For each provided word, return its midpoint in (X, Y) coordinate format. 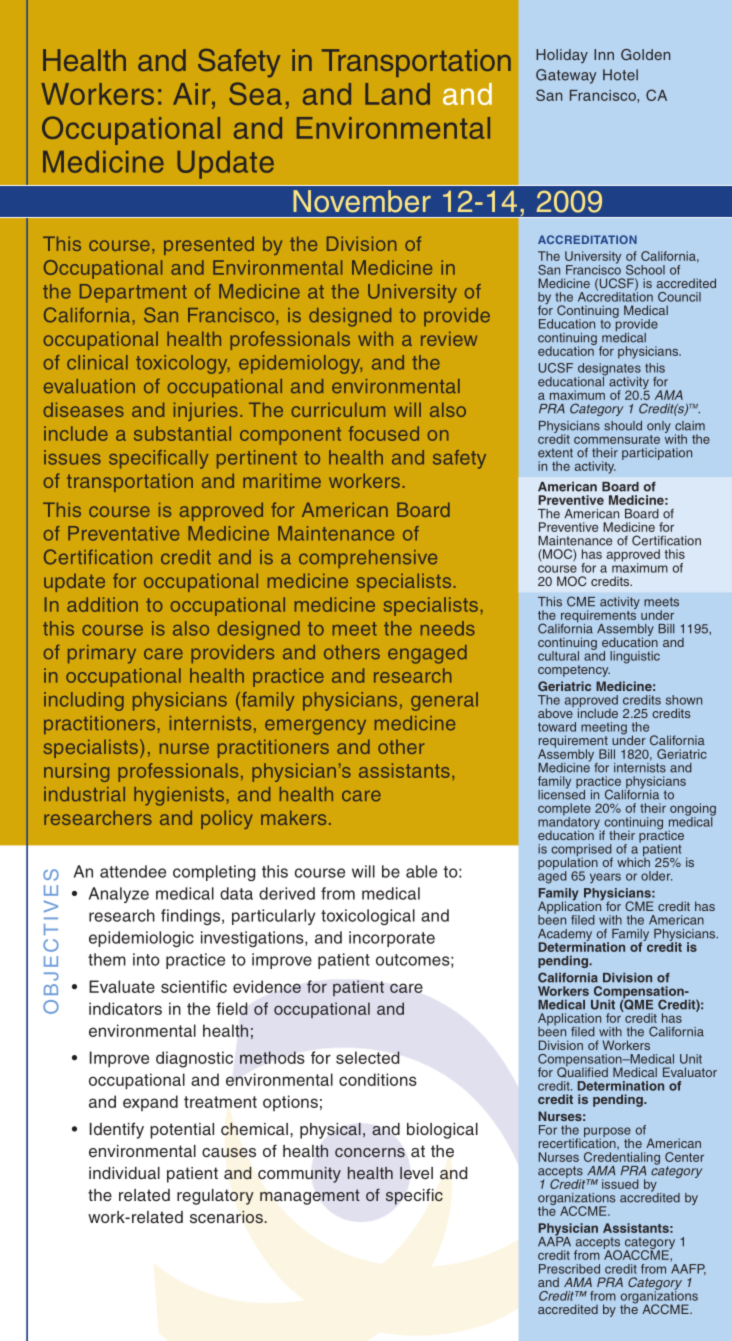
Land (397, 94)
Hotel (620, 75)
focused (384, 433)
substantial (182, 433)
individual (124, 1173)
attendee (133, 871)
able (421, 871)
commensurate (617, 439)
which (633, 861)
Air (193, 94)
